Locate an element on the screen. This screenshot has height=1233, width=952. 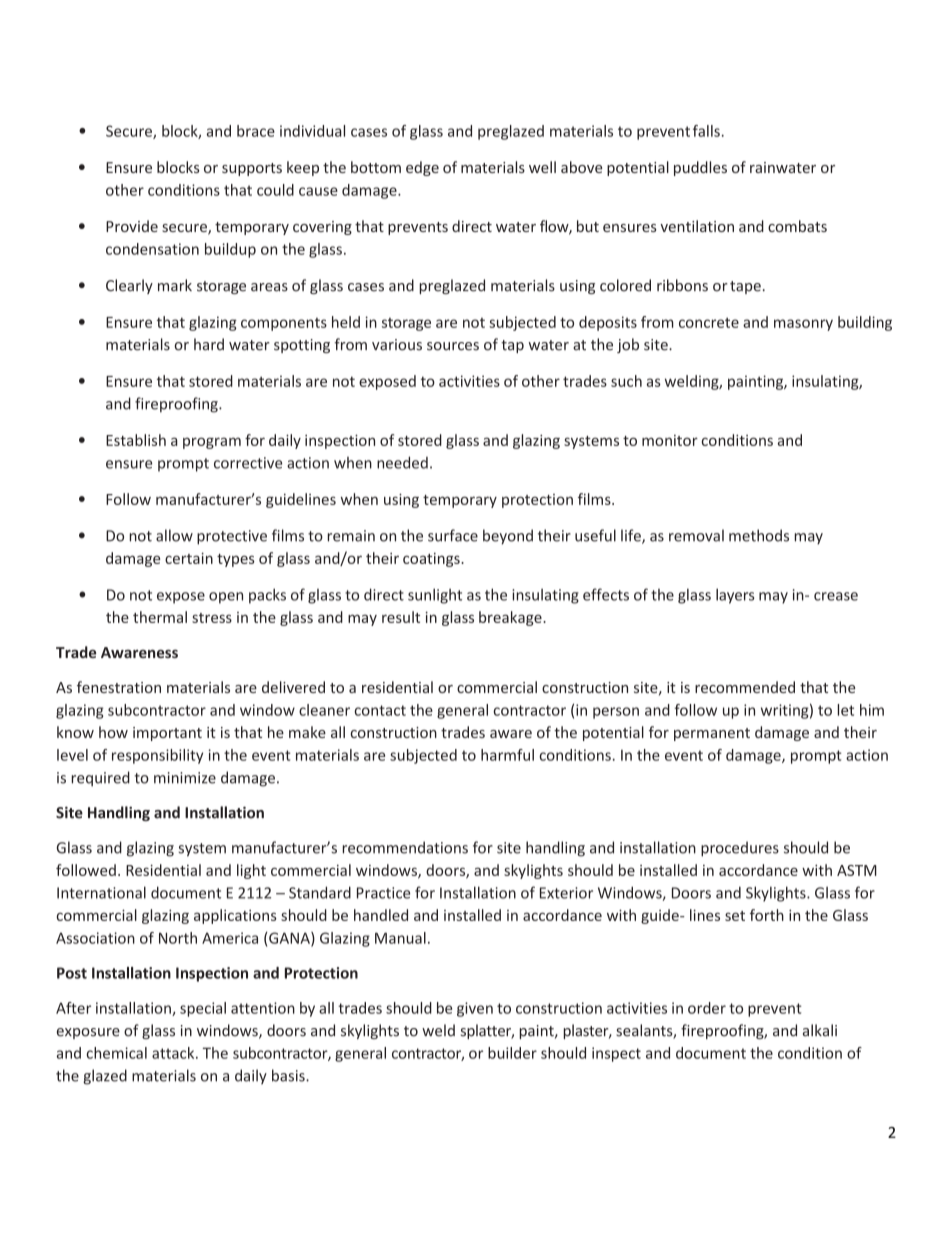
splatter is located at coordinates (487, 1031).
